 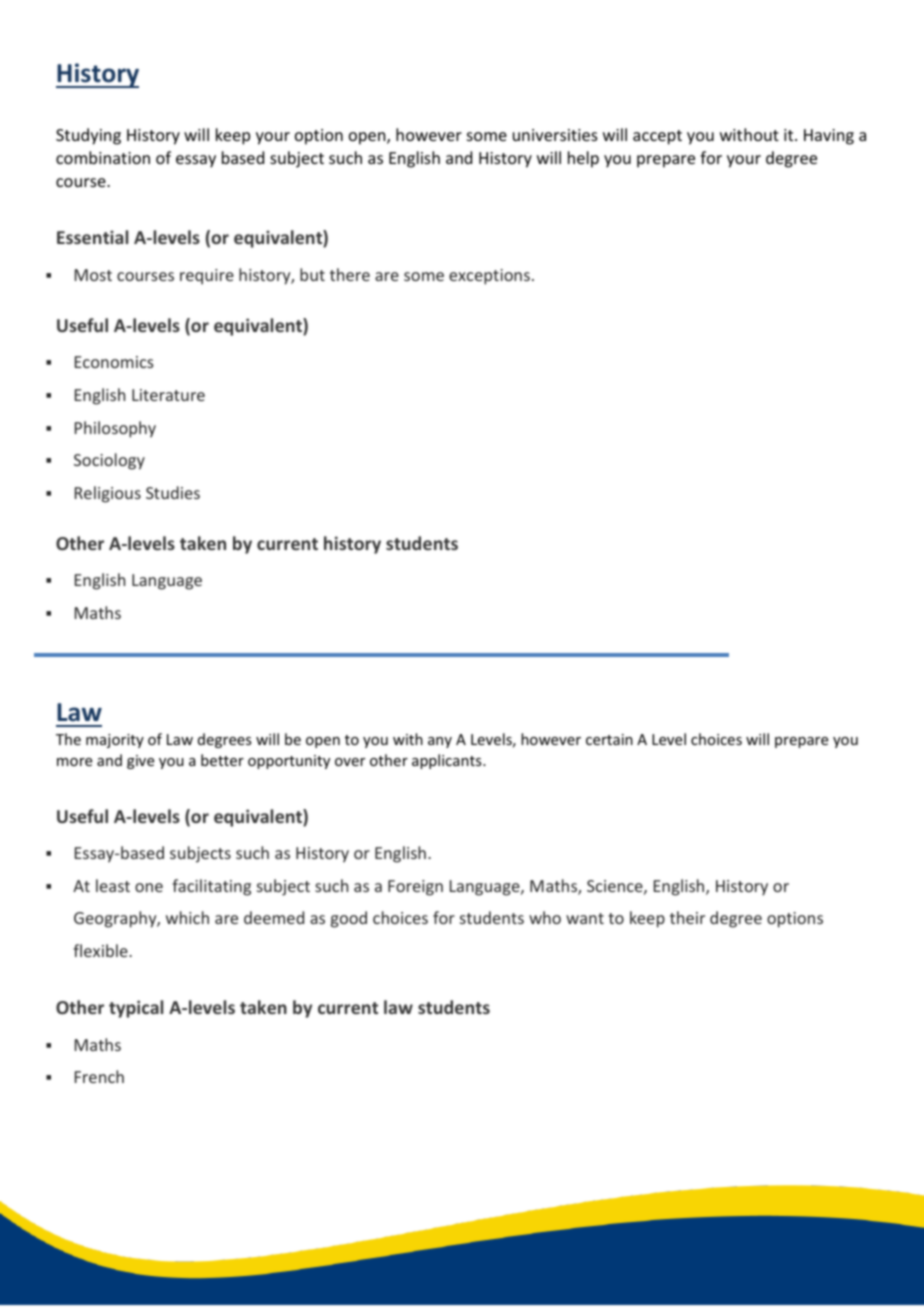 What do you see at coordinates (173, 492) in the screenshot?
I see `Studies` at bounding box center [173, 492].
